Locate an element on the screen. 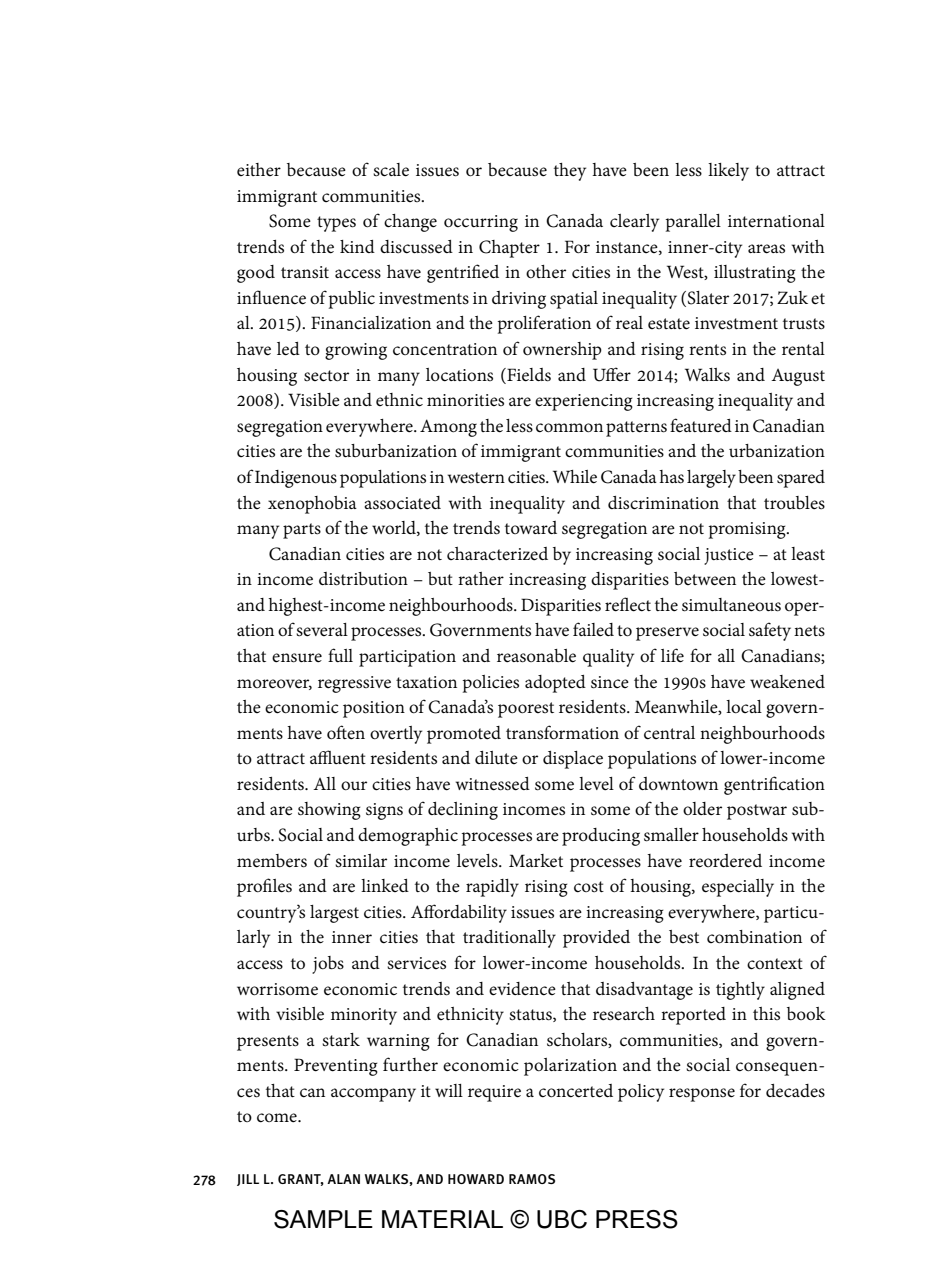  likely is located at coordinates (728, 172).
